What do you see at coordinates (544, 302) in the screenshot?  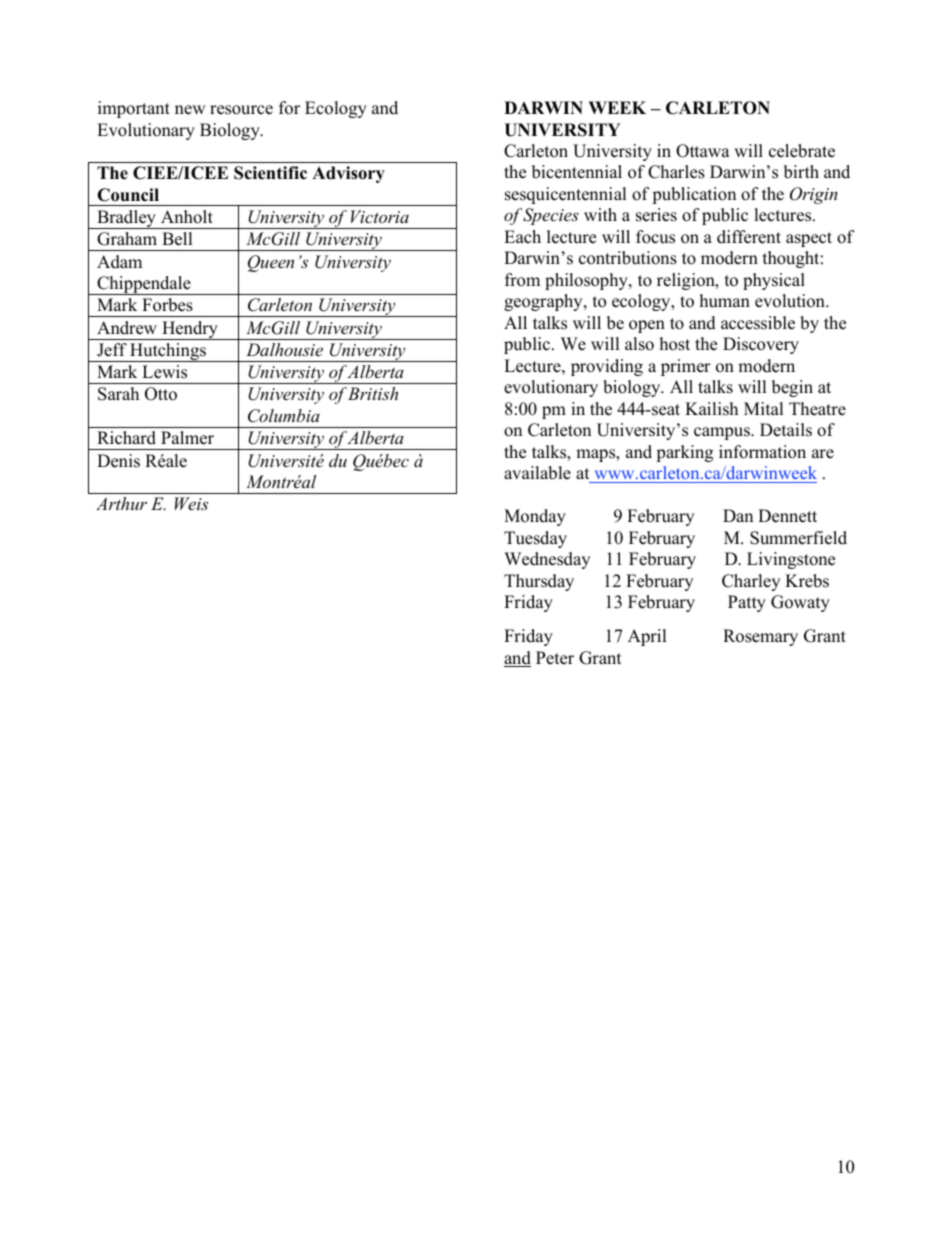 I see `geography` at bounding box center [544, 302].
